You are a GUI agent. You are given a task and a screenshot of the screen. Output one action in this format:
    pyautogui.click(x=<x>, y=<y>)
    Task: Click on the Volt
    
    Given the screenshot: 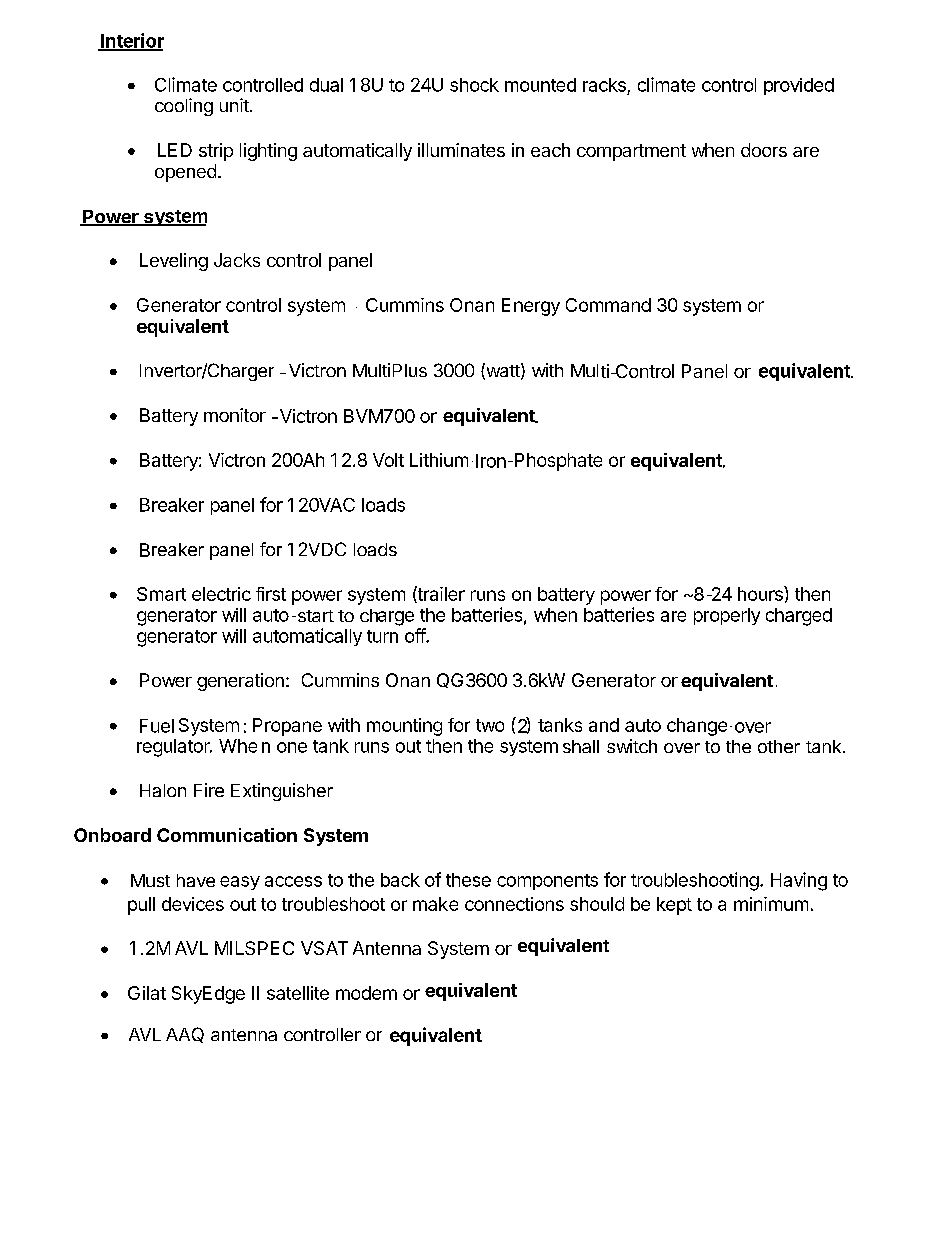 What is the action you would take?
    pyautogui.click(x=388, y=460)
